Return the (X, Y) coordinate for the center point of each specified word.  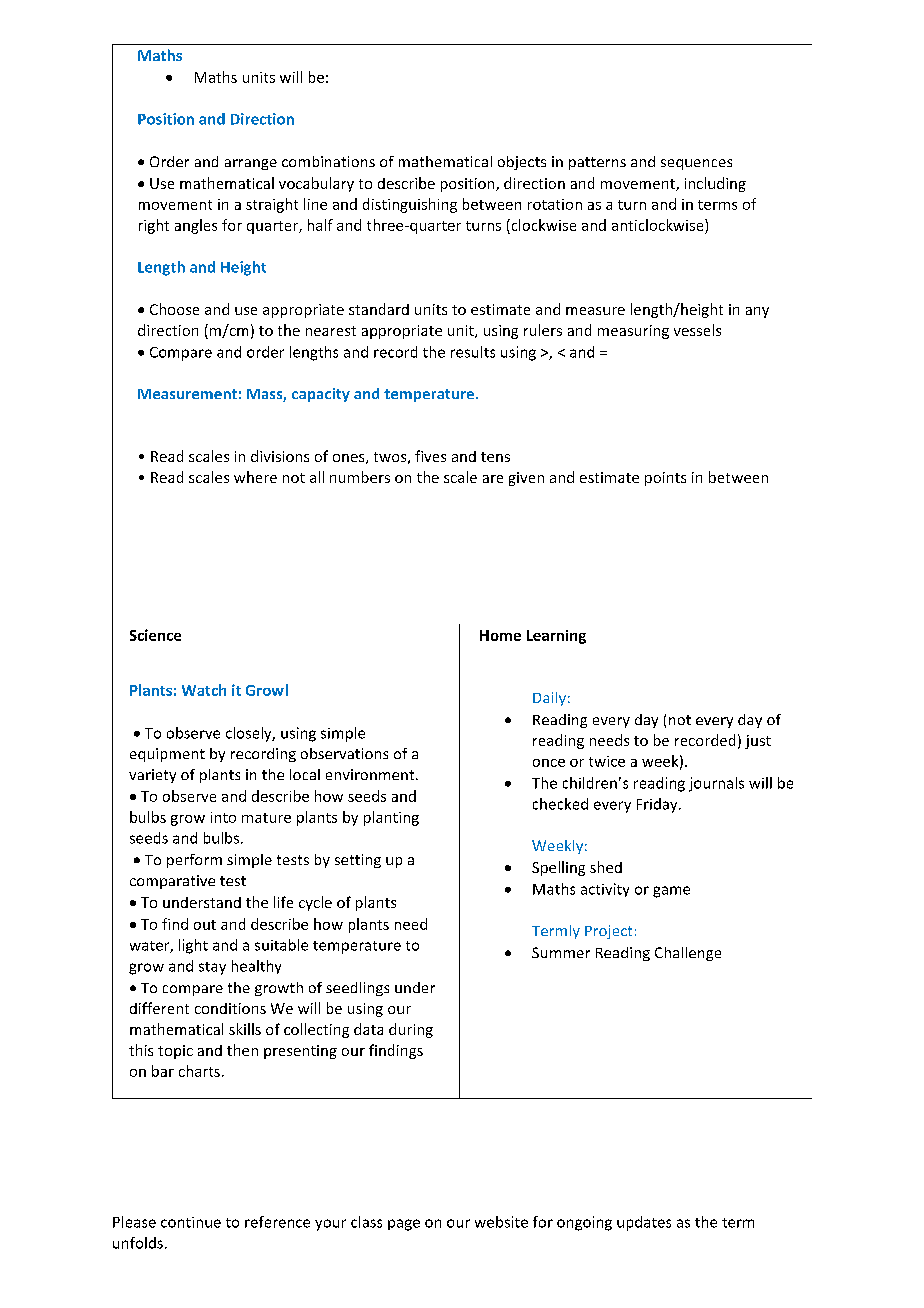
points (665, 479)
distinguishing (410, 205)
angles (196, 226)
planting (391, 818)
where (255, 477)
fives (430, 456)
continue (191, 1222)
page (404, 1225)
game (671, 892)
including (715, 184)
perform (194, 861)
